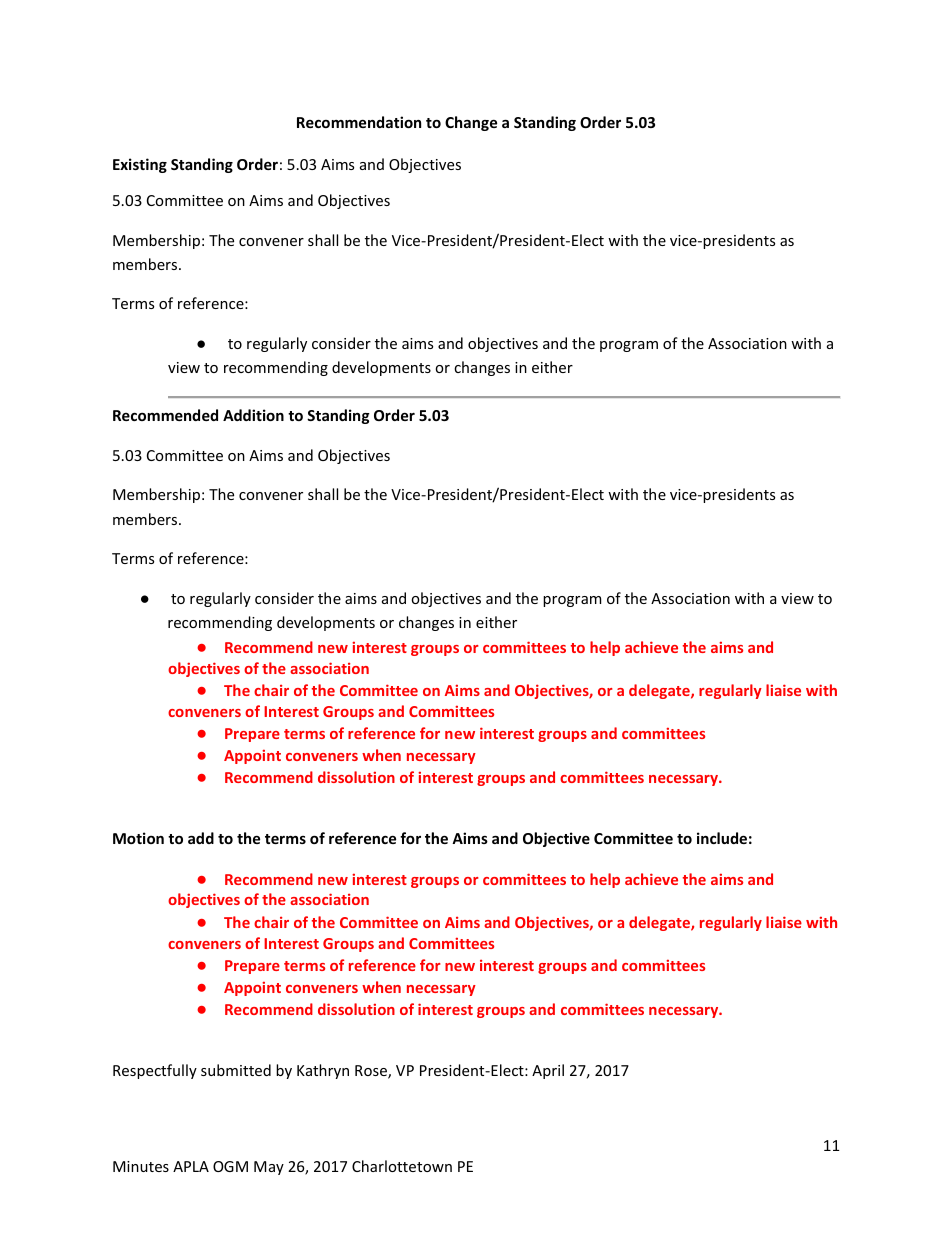 Image resolution: width=952 pixels, height=1233 pixels. Describe the element at coordinates (253, 415) in the document. I see `Addition` at that location.
